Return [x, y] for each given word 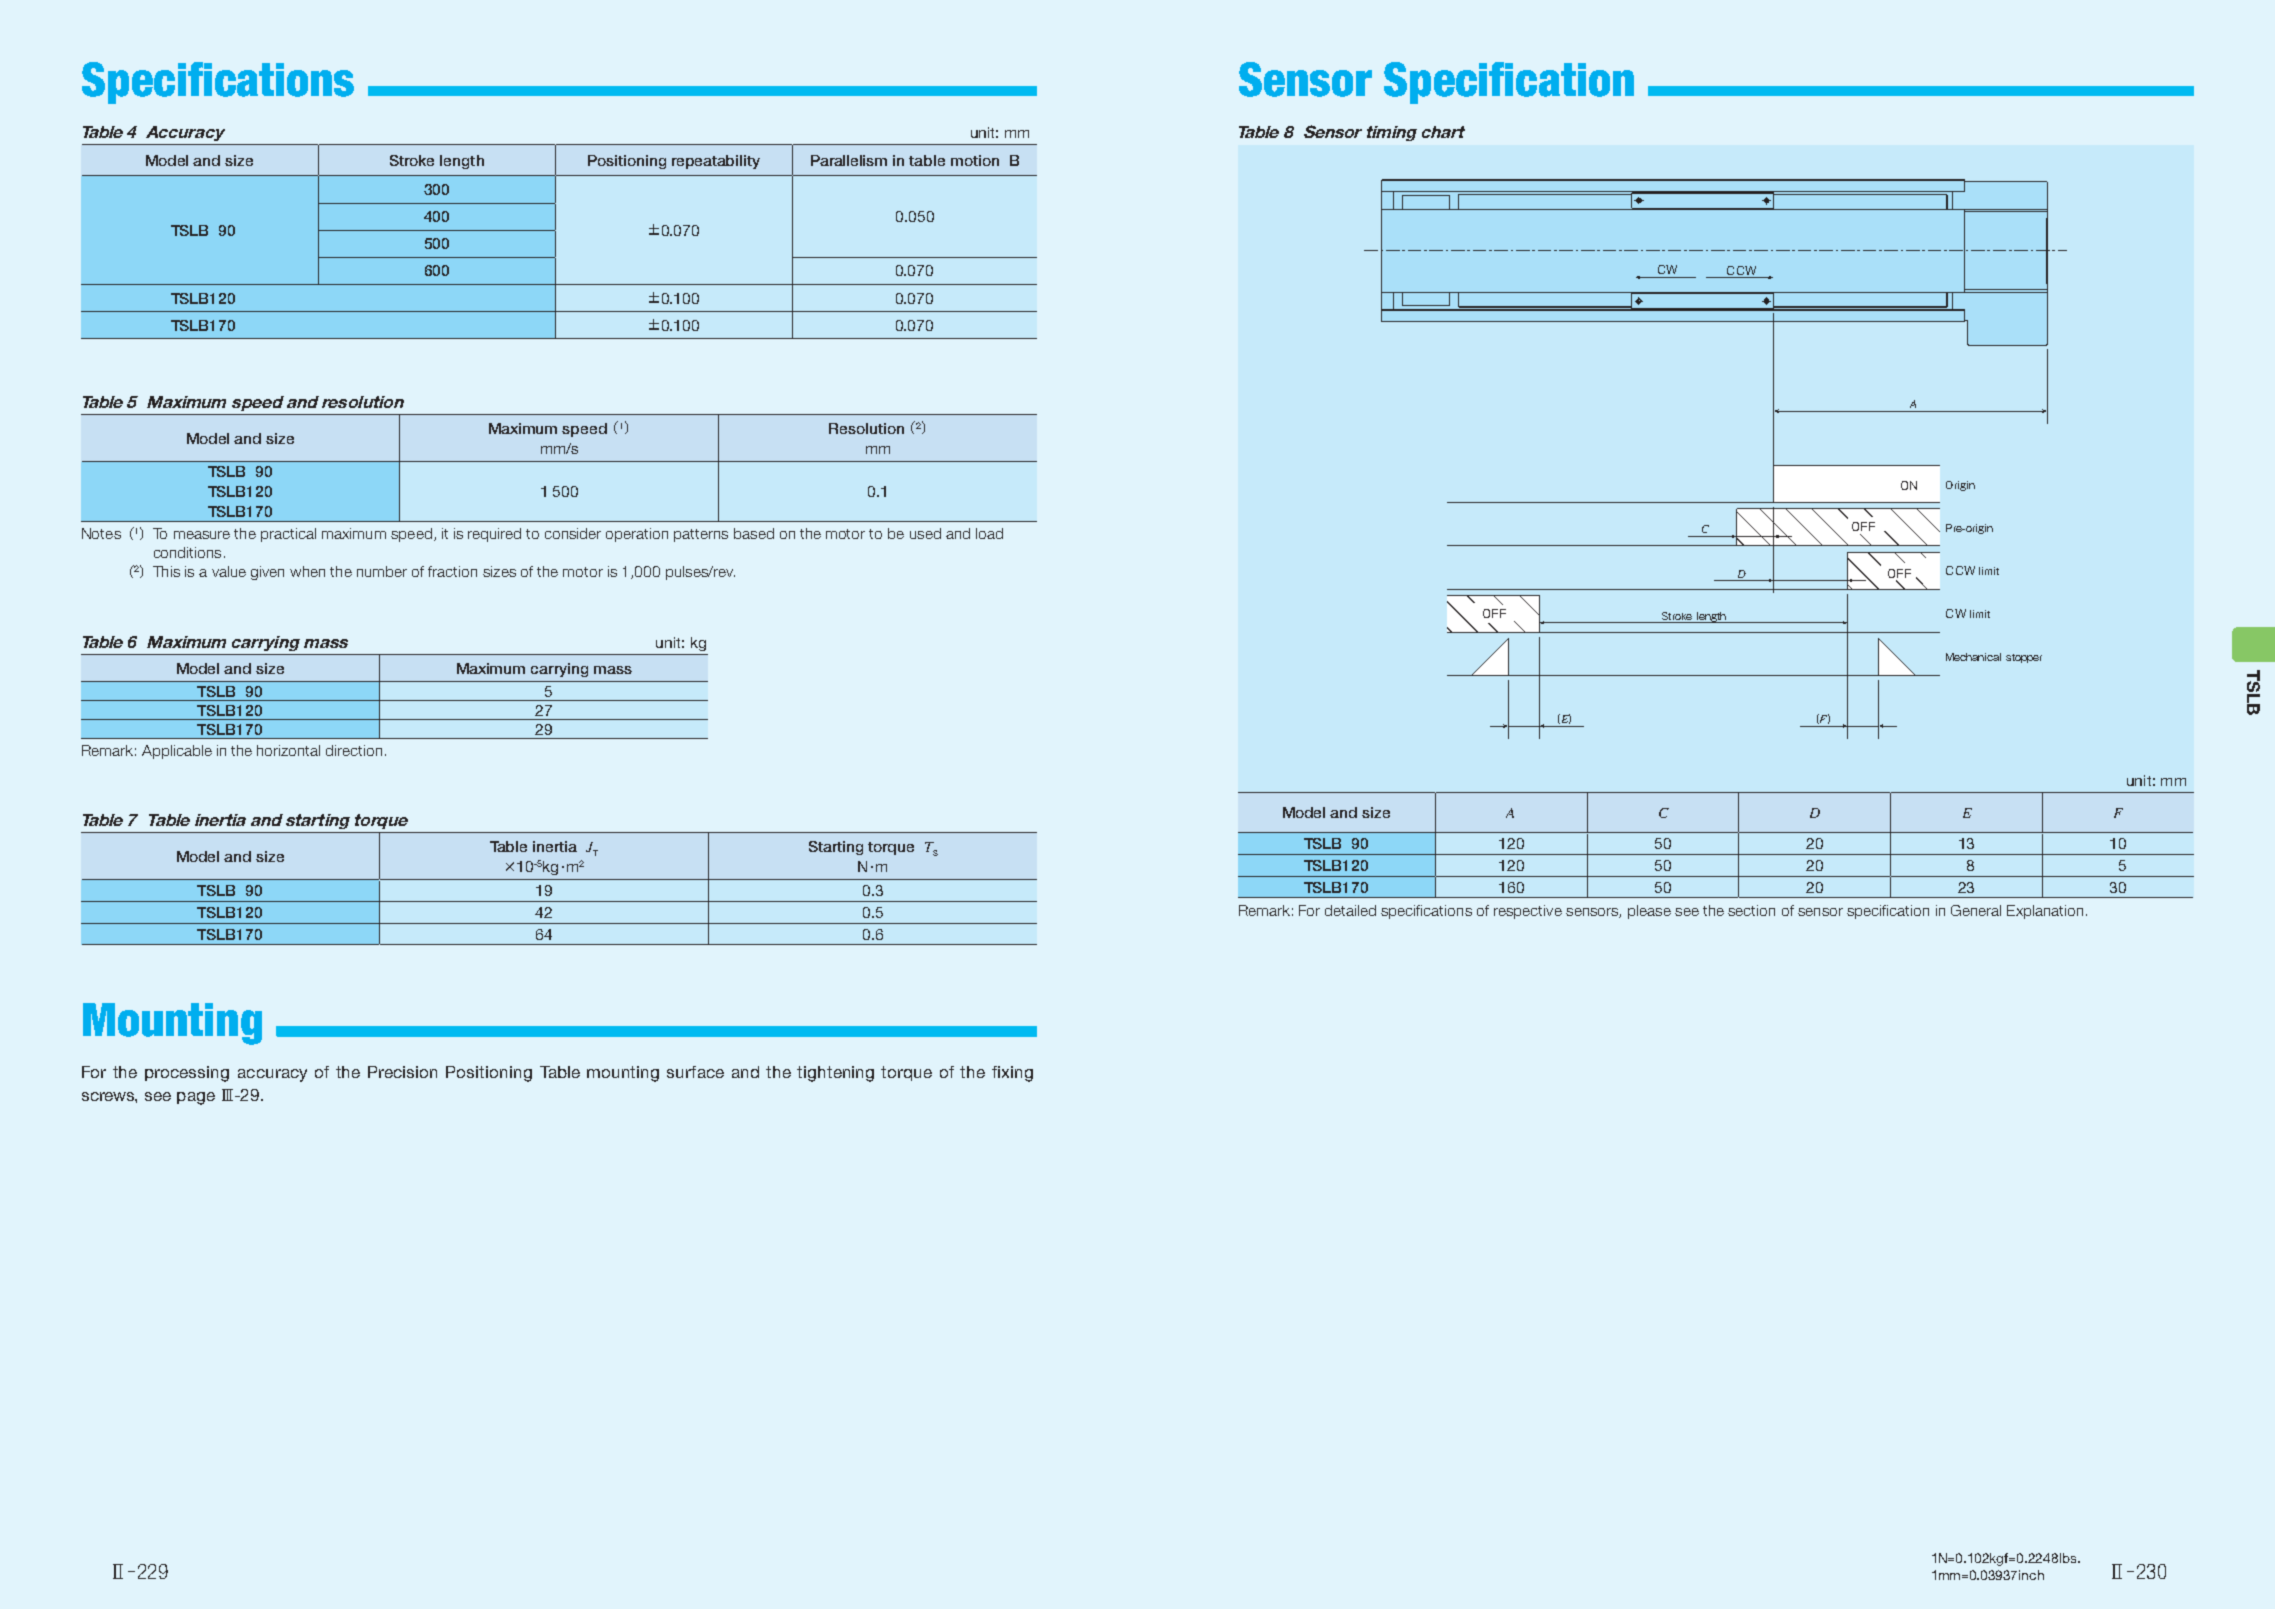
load [989, 533]
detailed [1350, 910]
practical [288, 535]
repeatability [716, 162]
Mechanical [1973, 657]
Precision [402, 1072]
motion [975, 160]
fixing [1012, 1074]
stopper [2024, 658]
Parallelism [849, 160]
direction [354, 750]
